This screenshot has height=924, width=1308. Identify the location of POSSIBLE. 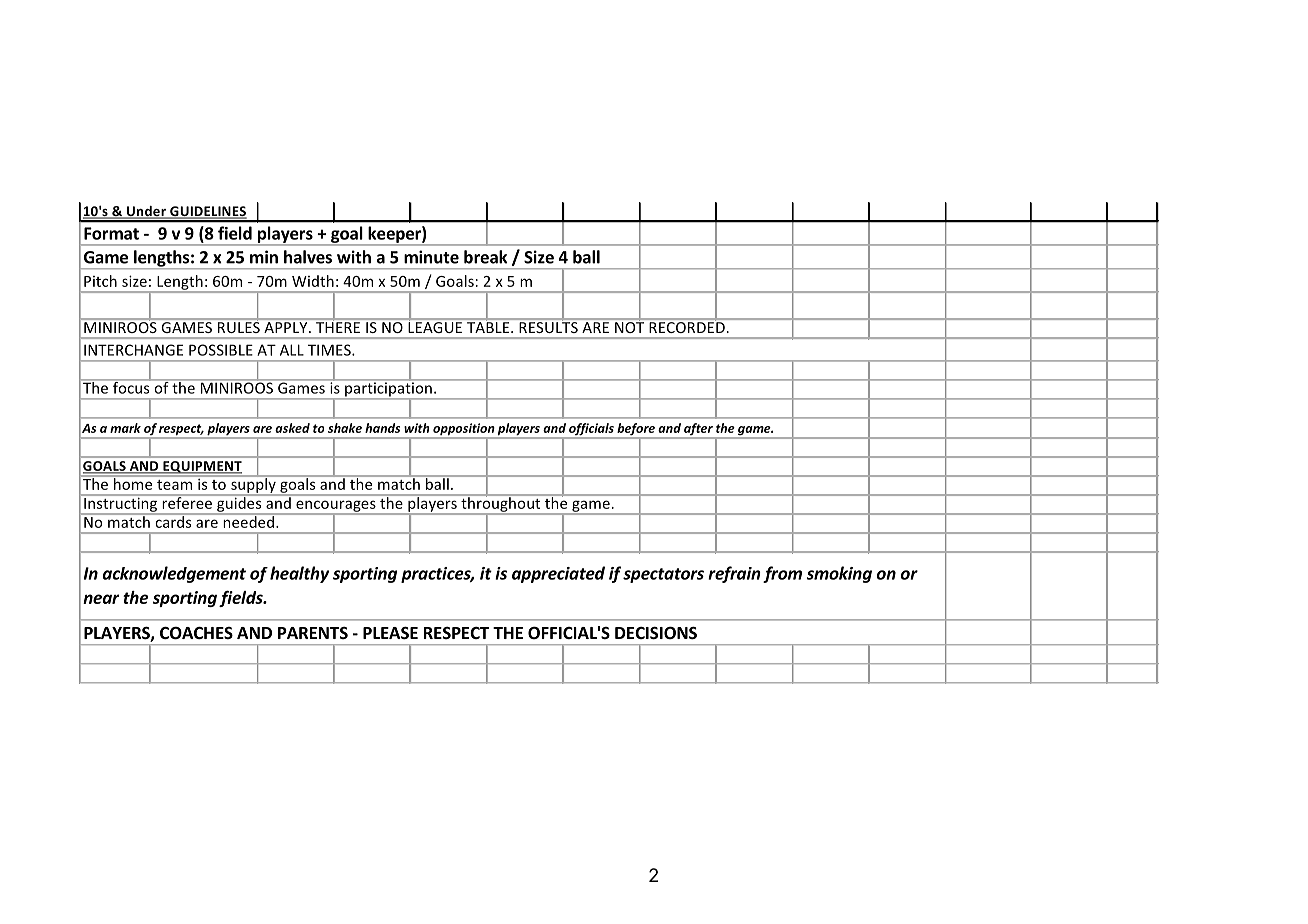
(221, 350).
